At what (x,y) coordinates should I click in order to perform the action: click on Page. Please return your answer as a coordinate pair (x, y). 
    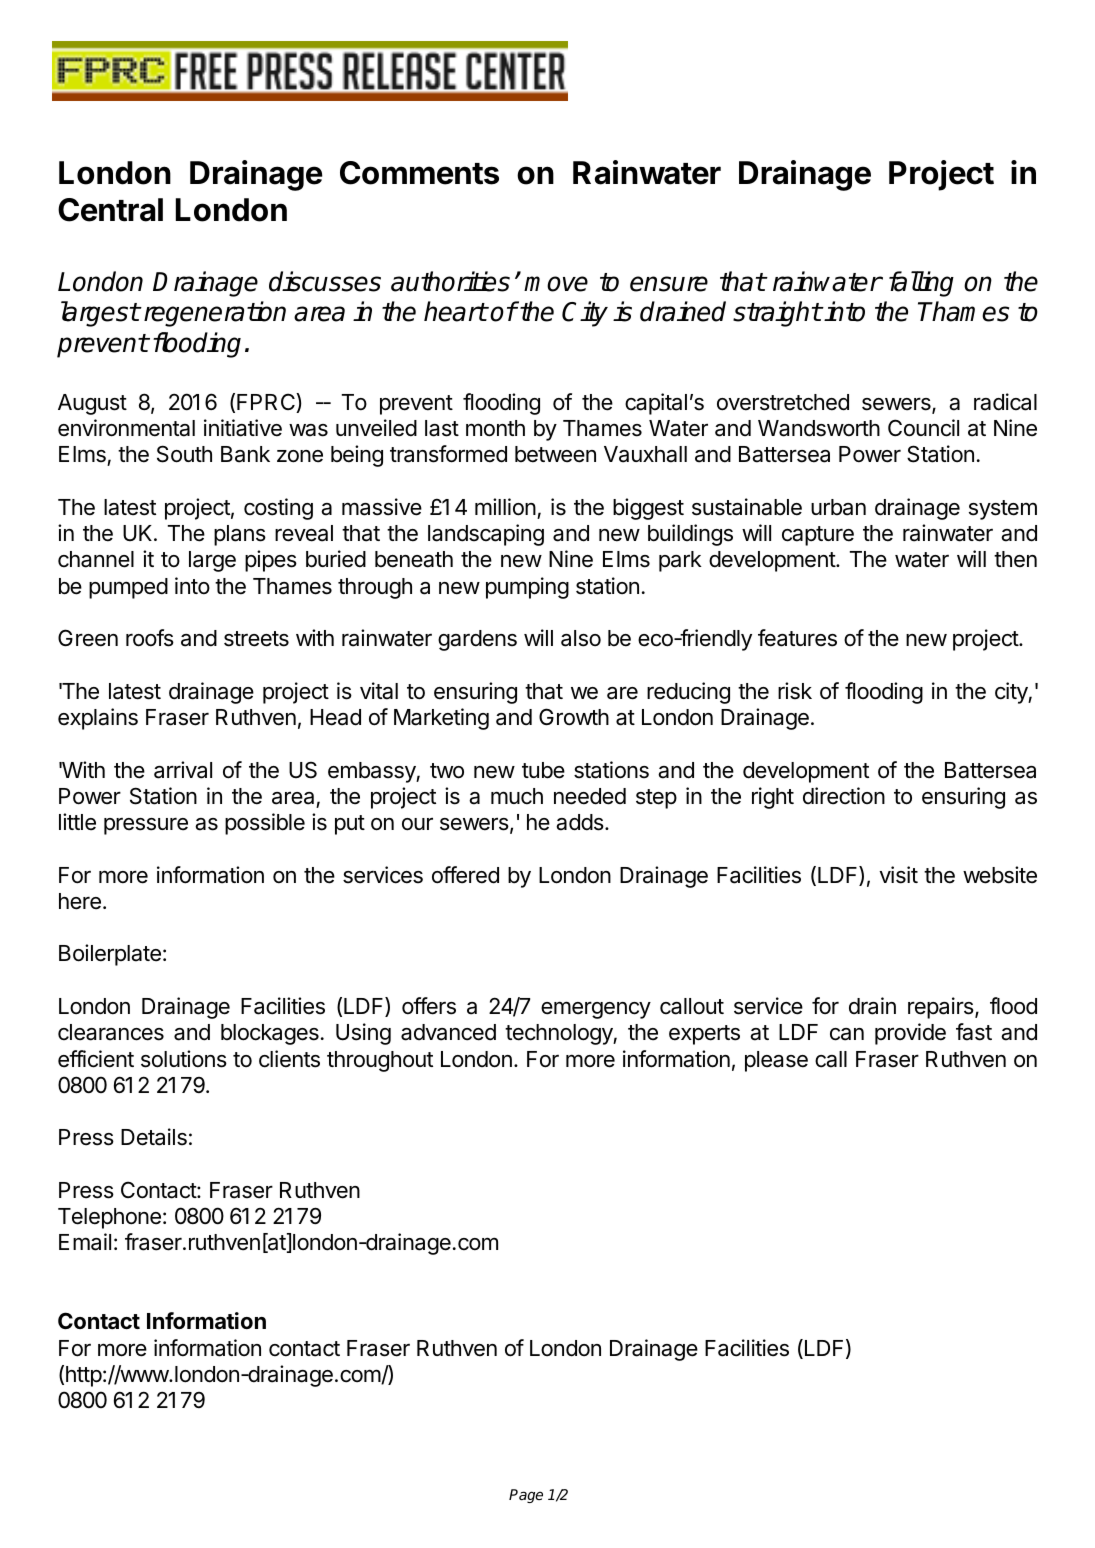
    Looking at the image, I should click on (526, 1496).
